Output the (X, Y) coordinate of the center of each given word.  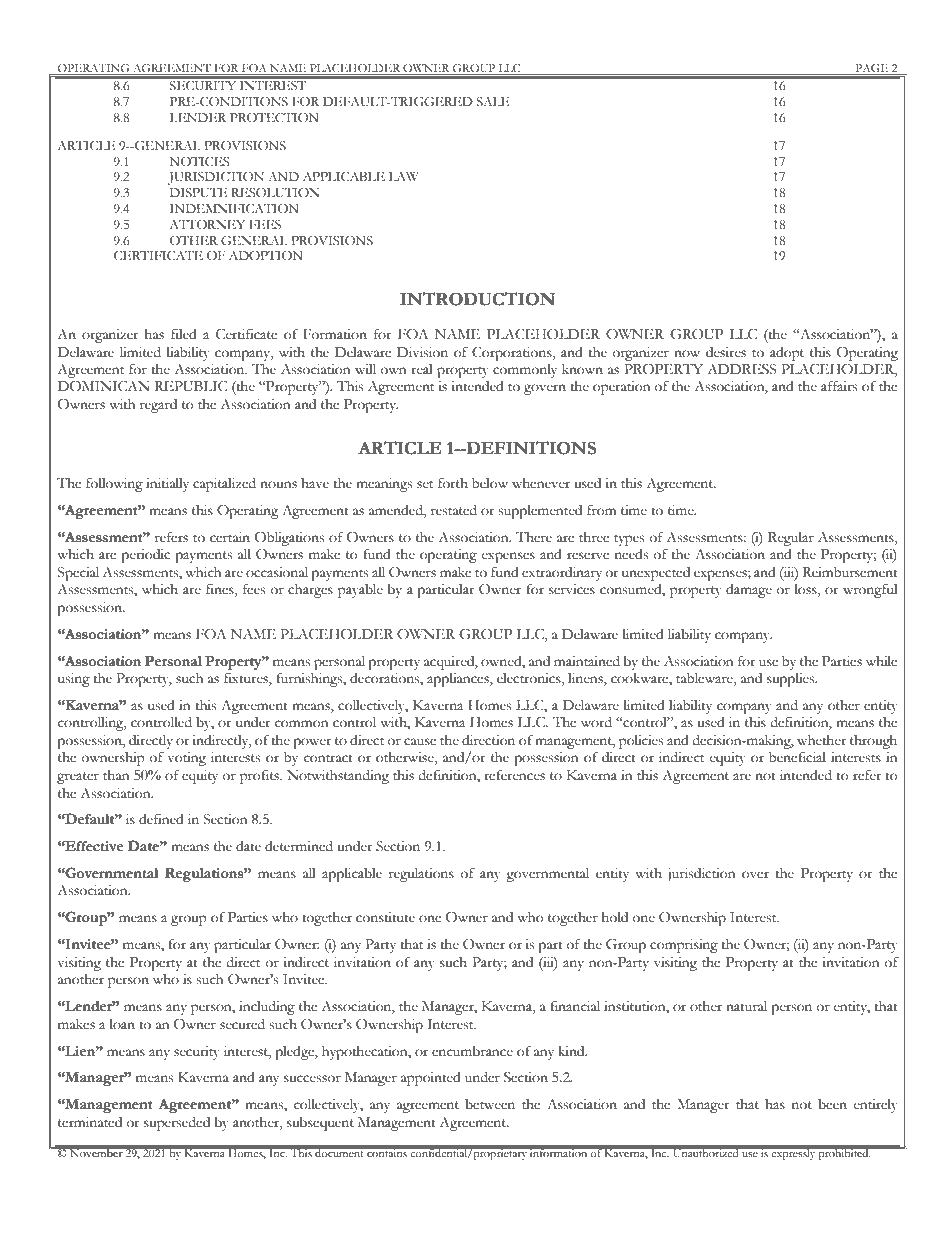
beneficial (797, 757)
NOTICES (199, 161)
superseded (177, 1123)
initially (167, 484)
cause (420, 742)
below (490, 483)
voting (186, 759)
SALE (493, 102)
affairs (839, 386)
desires (726, 352)
